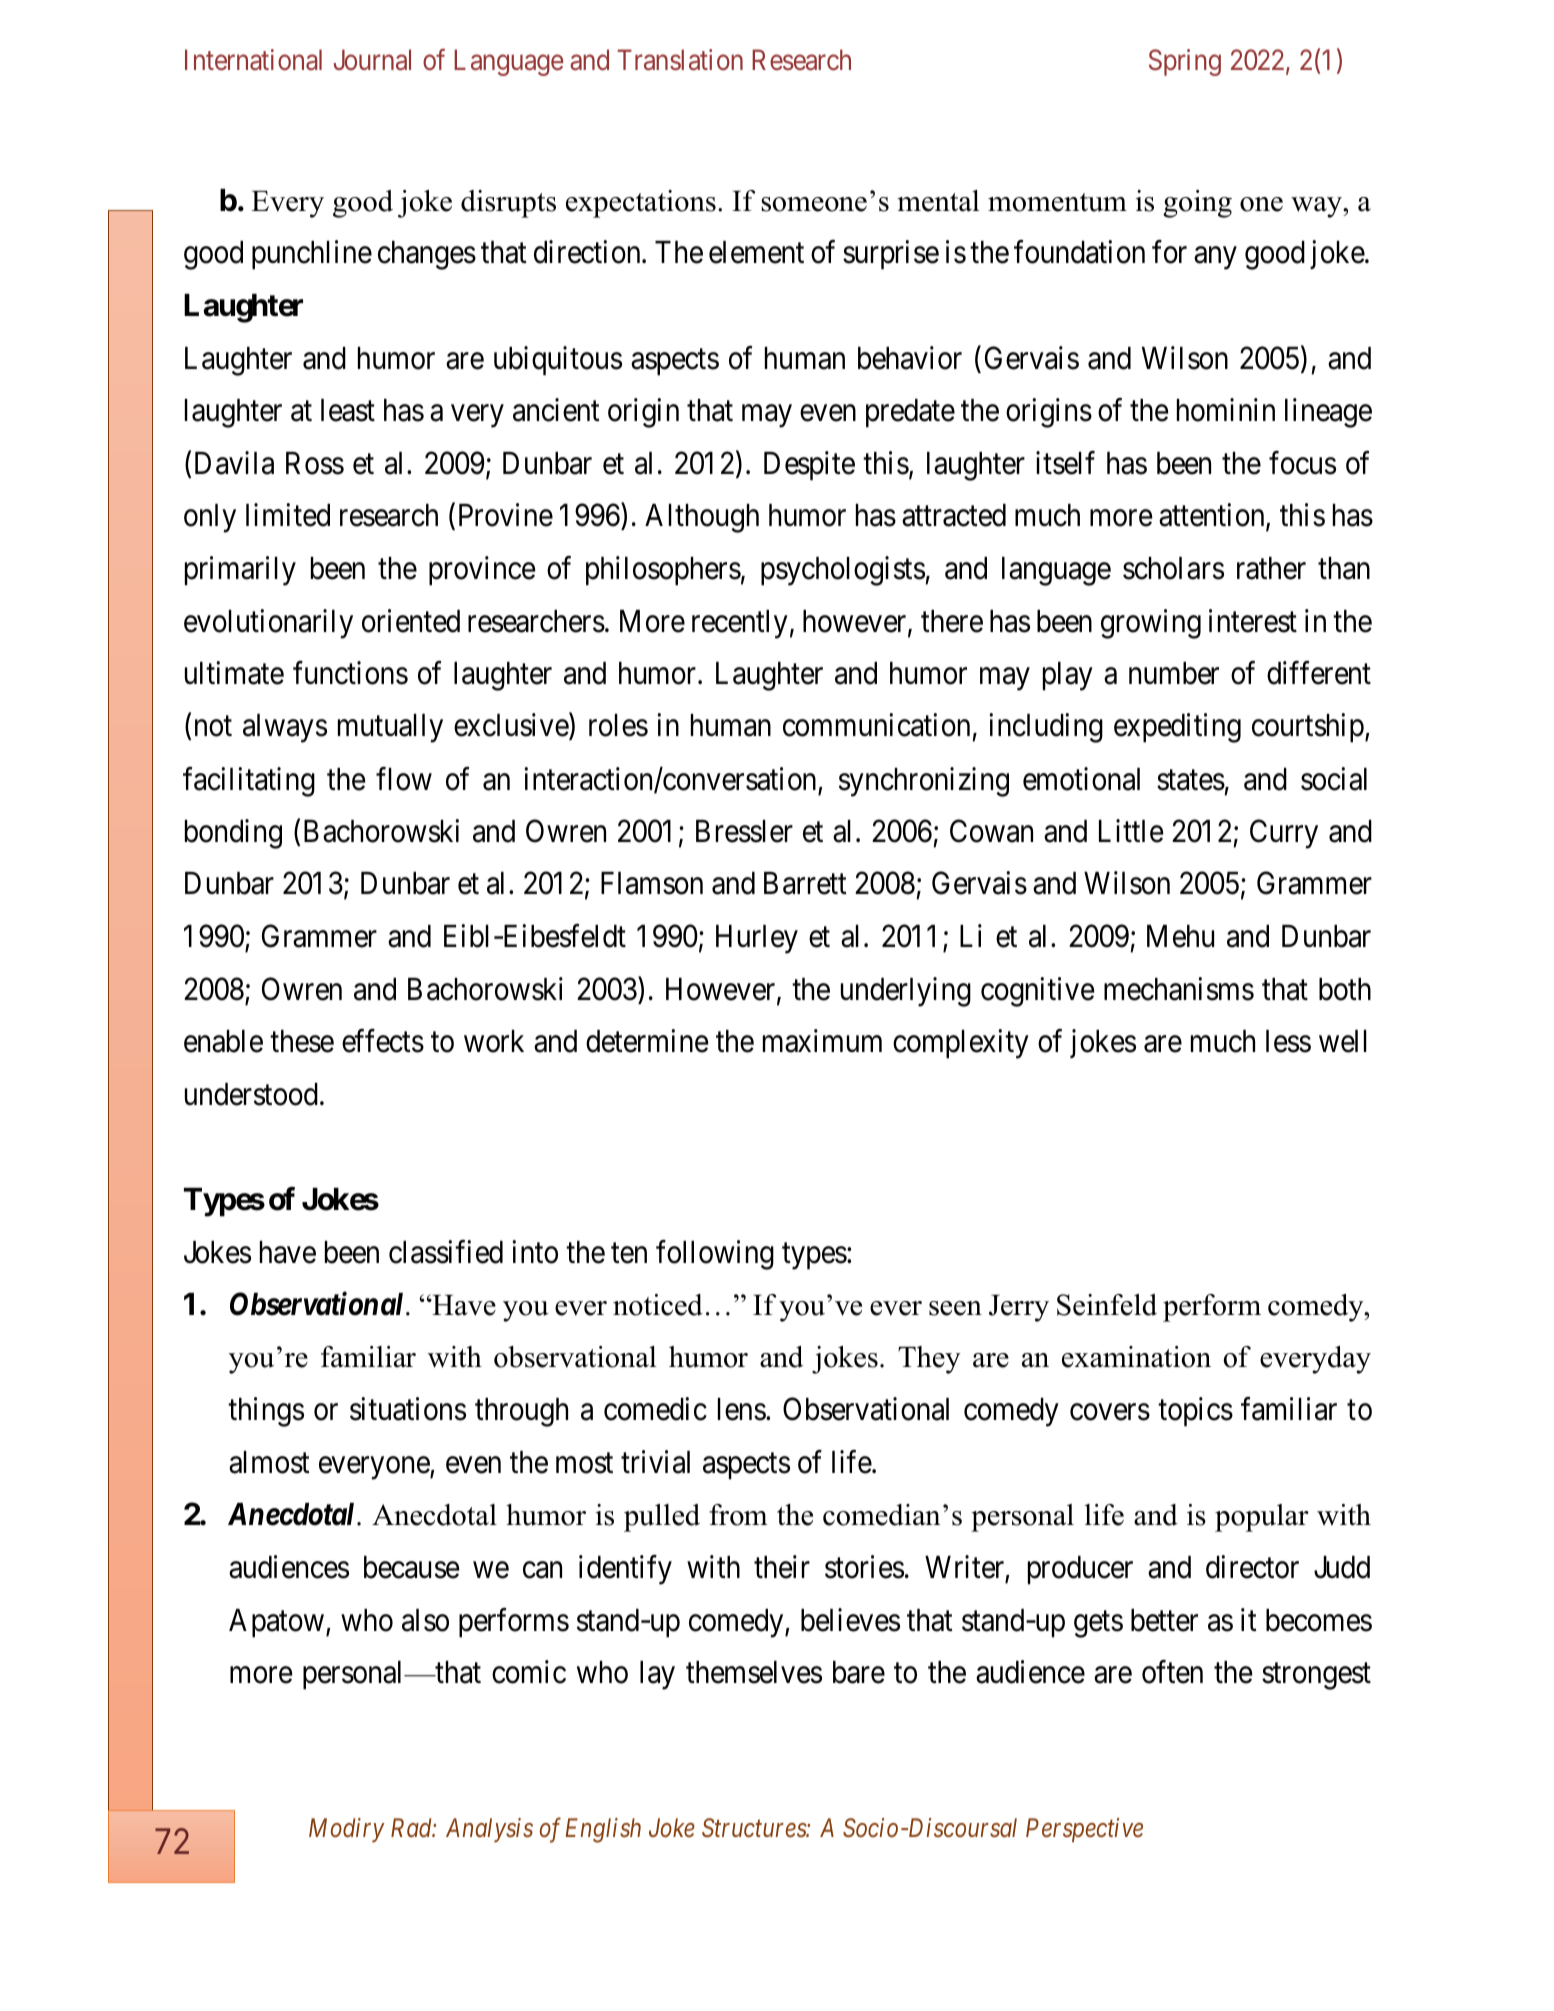 The width and height of the screenshot is (1554, 2011). I want to click on hominin, so click(1226, 410).
